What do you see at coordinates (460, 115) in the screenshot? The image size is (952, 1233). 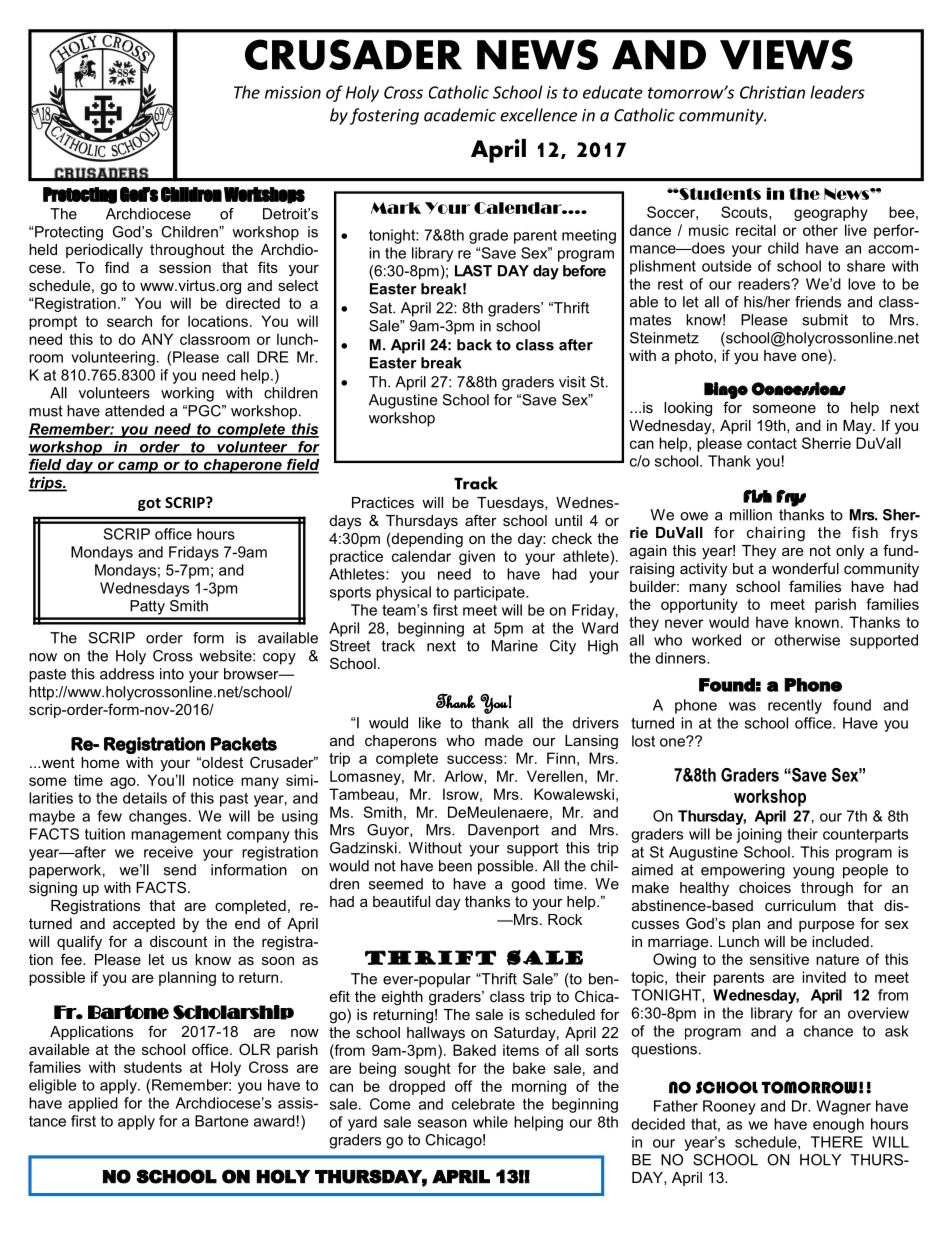 I see `academic` at bounding box center [460, 115].
